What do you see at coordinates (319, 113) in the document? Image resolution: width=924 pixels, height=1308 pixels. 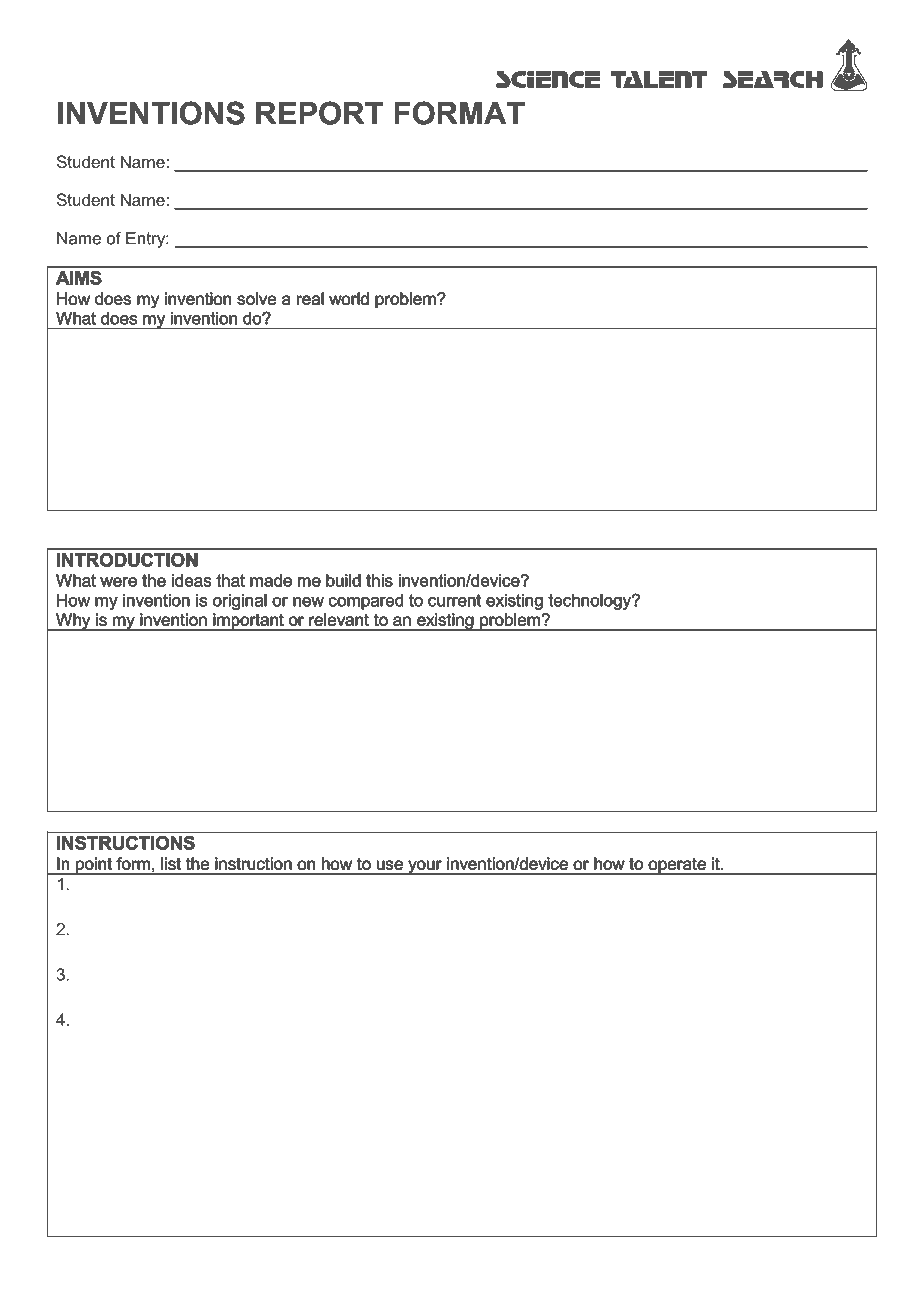 I see `REPORT` at bounding box center [319, 113].
